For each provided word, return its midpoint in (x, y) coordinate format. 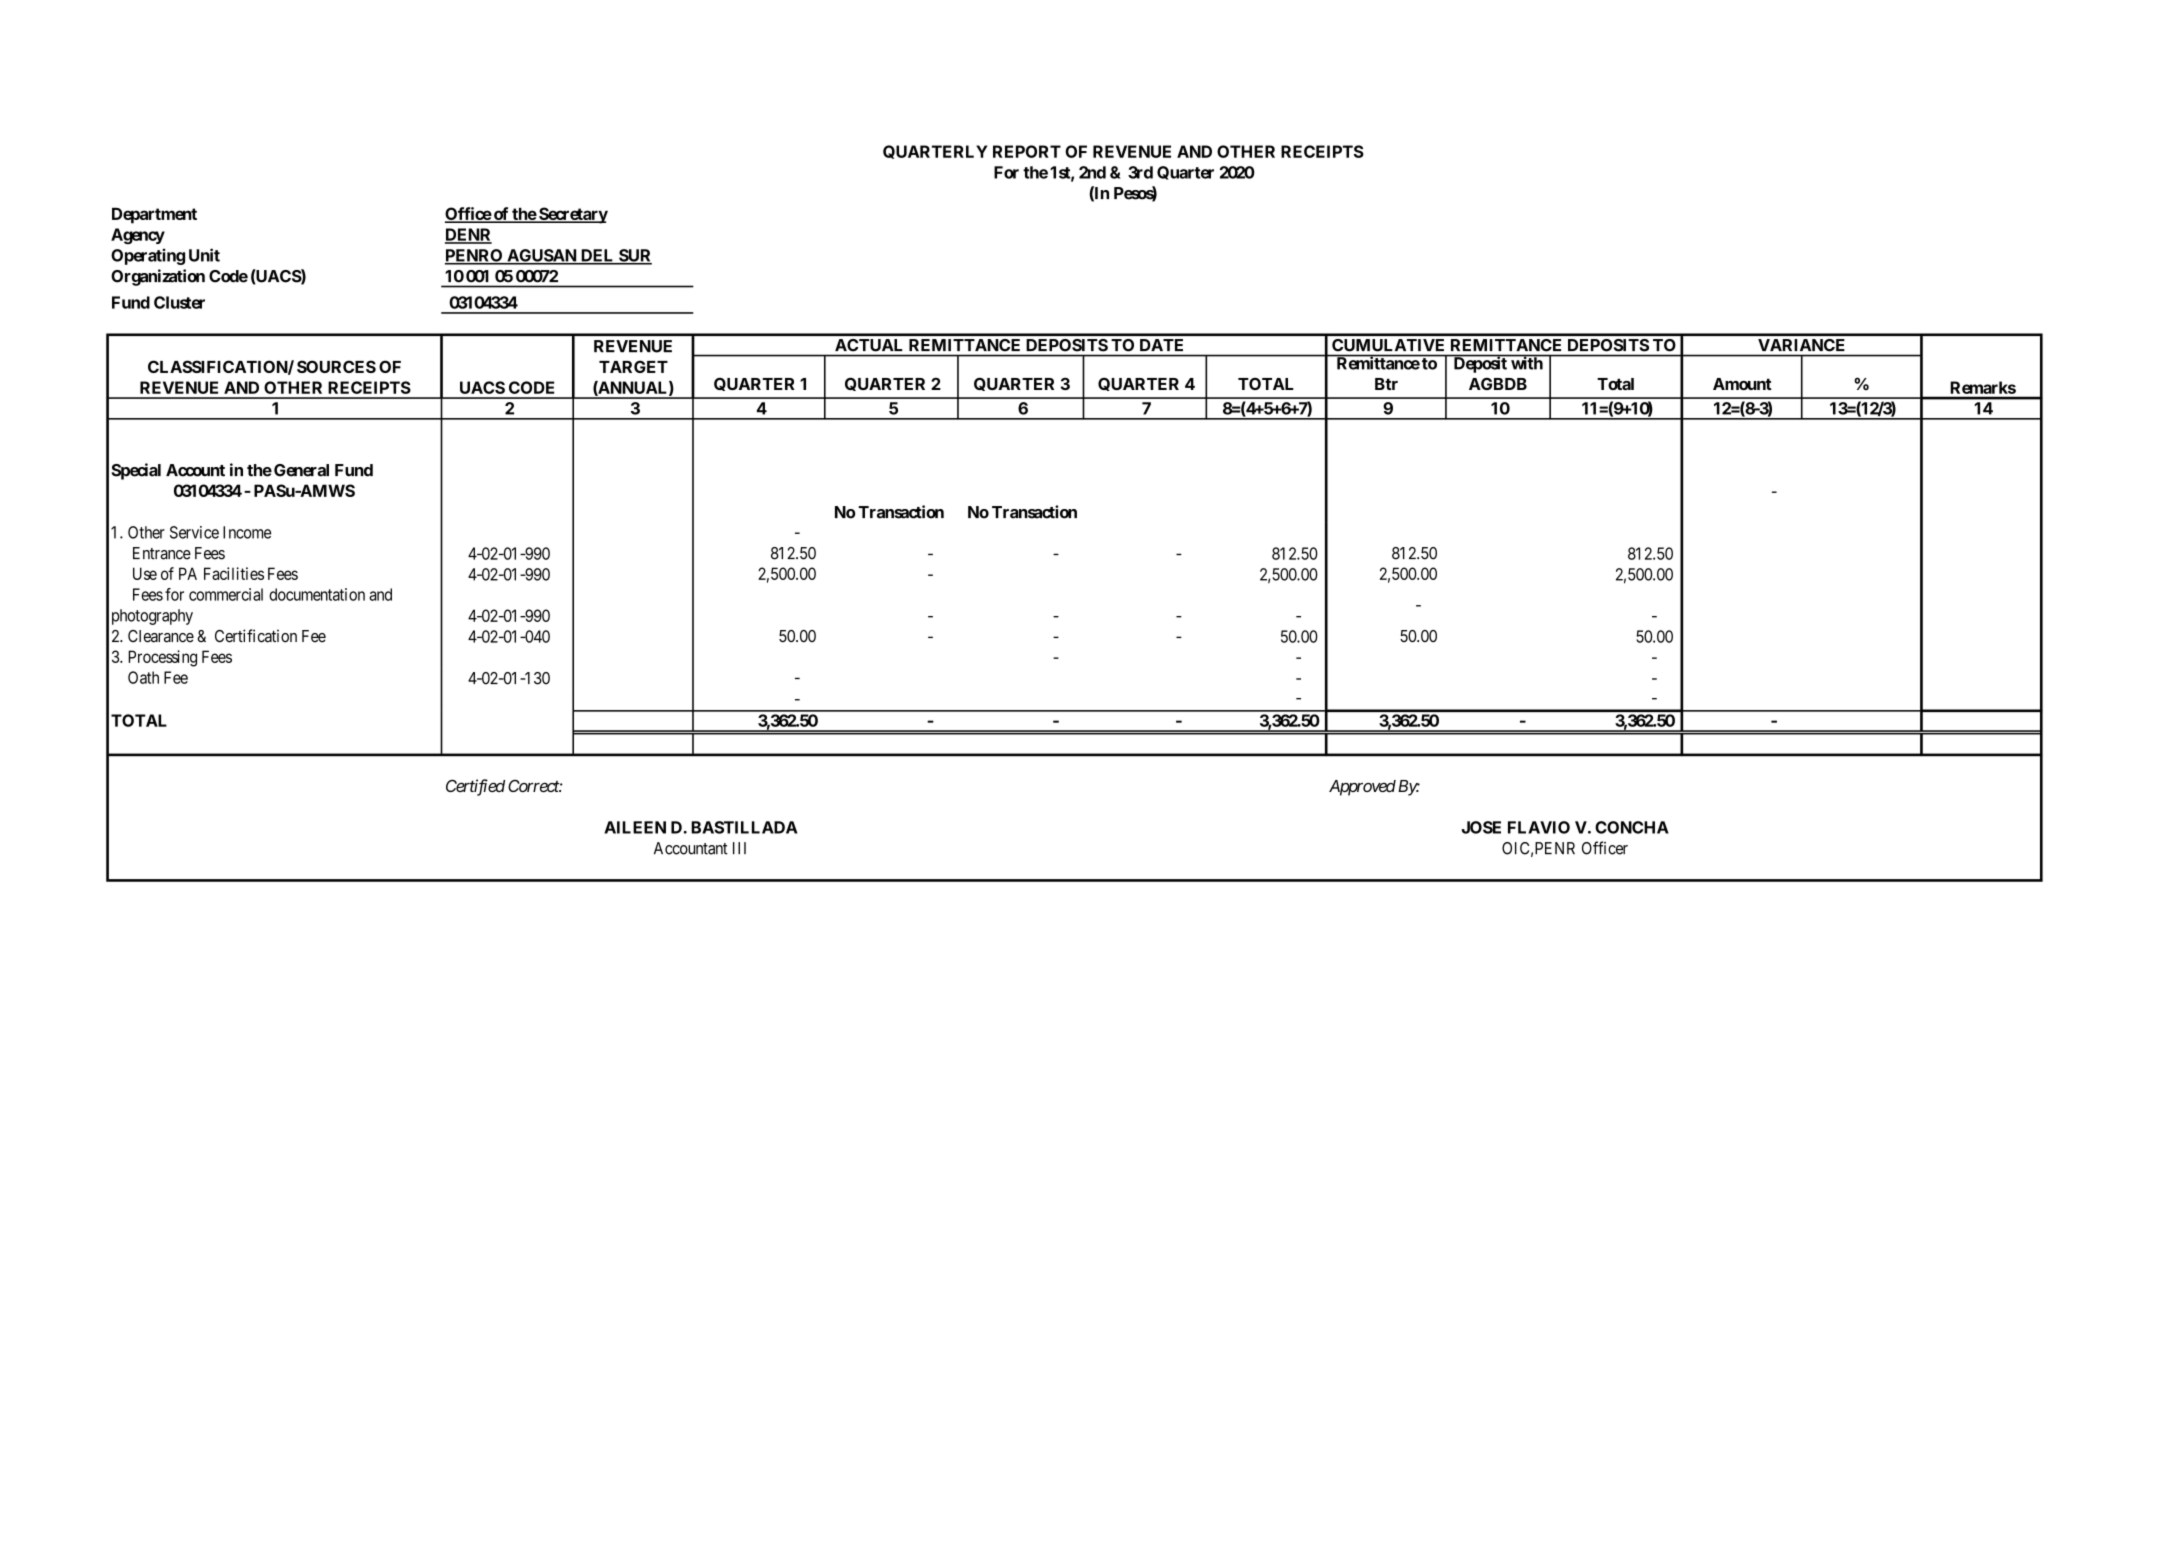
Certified (475, 787)
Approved (1362, 788)
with (1527, 362)
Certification (256, 636)
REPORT (1027, 151)
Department (154, 215)
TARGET (633, 366)
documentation (317, 594)
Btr (1386, 384)
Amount (1742, 384)
